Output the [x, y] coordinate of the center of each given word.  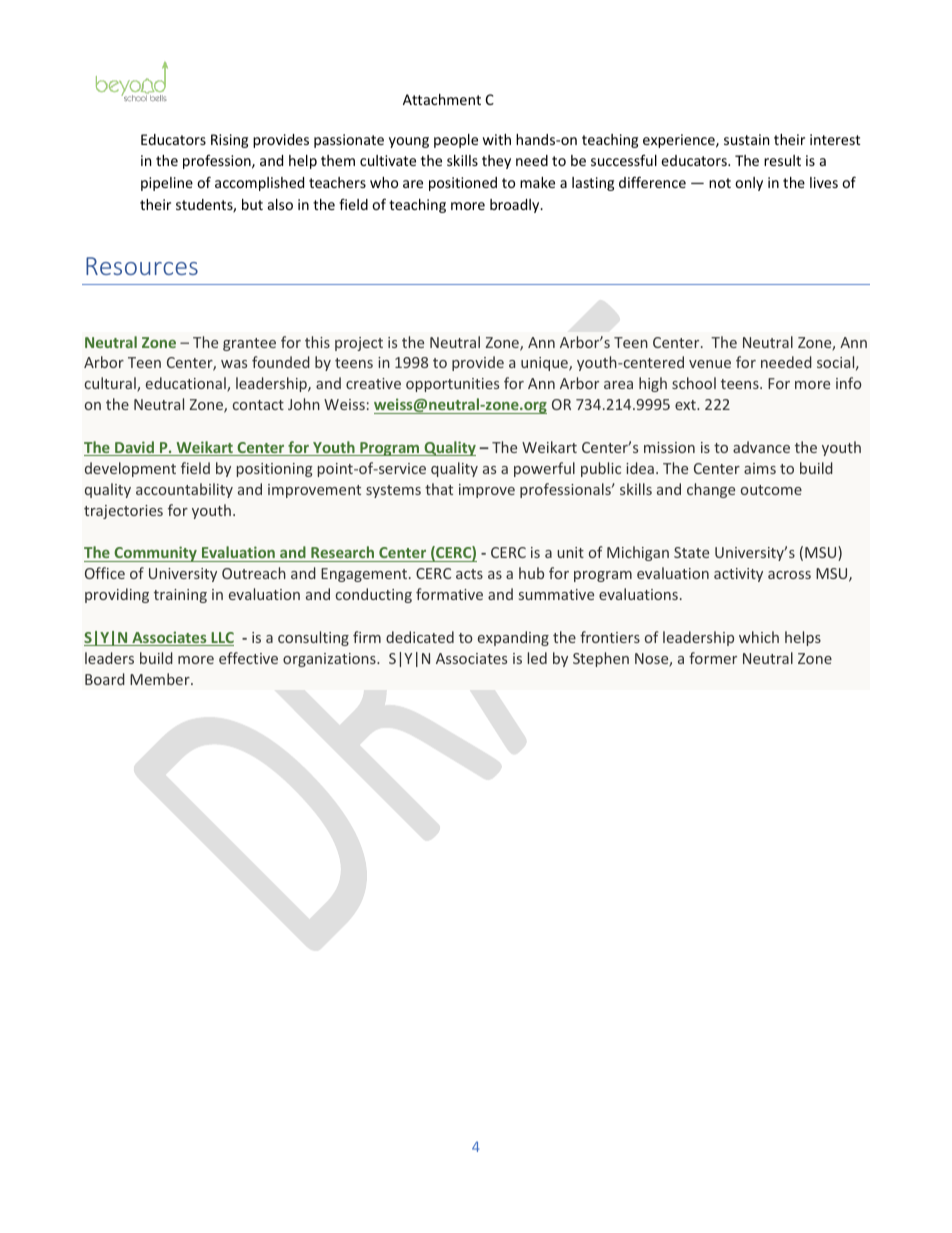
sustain [746, 139]
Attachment [442, 99]
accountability [184, 490]
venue [710, 364]
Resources [142, 266]
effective [248, 658]
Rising [229, 141]
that [439, 489]
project [359, 344]
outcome [771, 490]
